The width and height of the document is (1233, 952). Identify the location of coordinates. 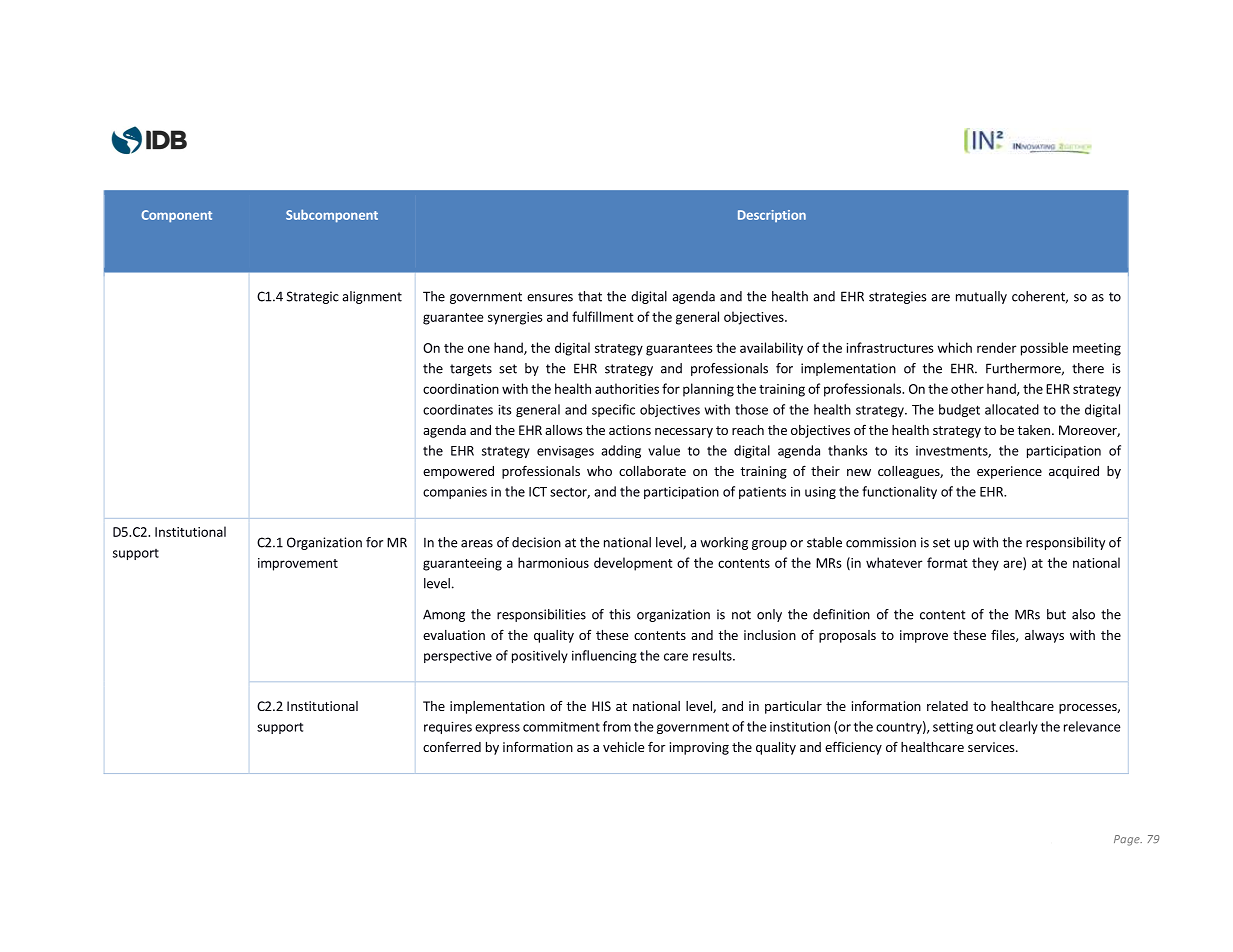
(458, 409).
